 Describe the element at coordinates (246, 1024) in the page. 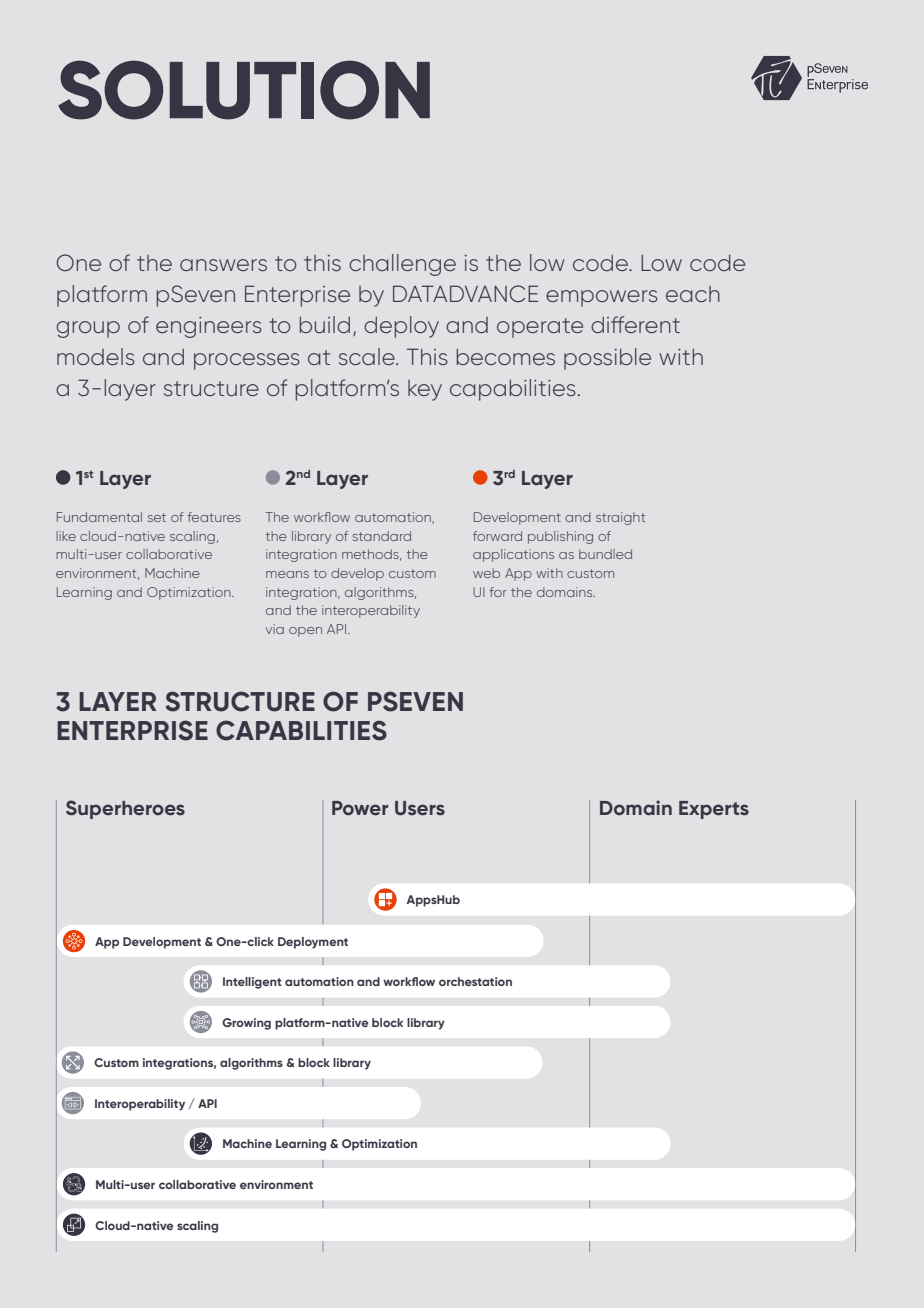

I see `Growing` at that location.
